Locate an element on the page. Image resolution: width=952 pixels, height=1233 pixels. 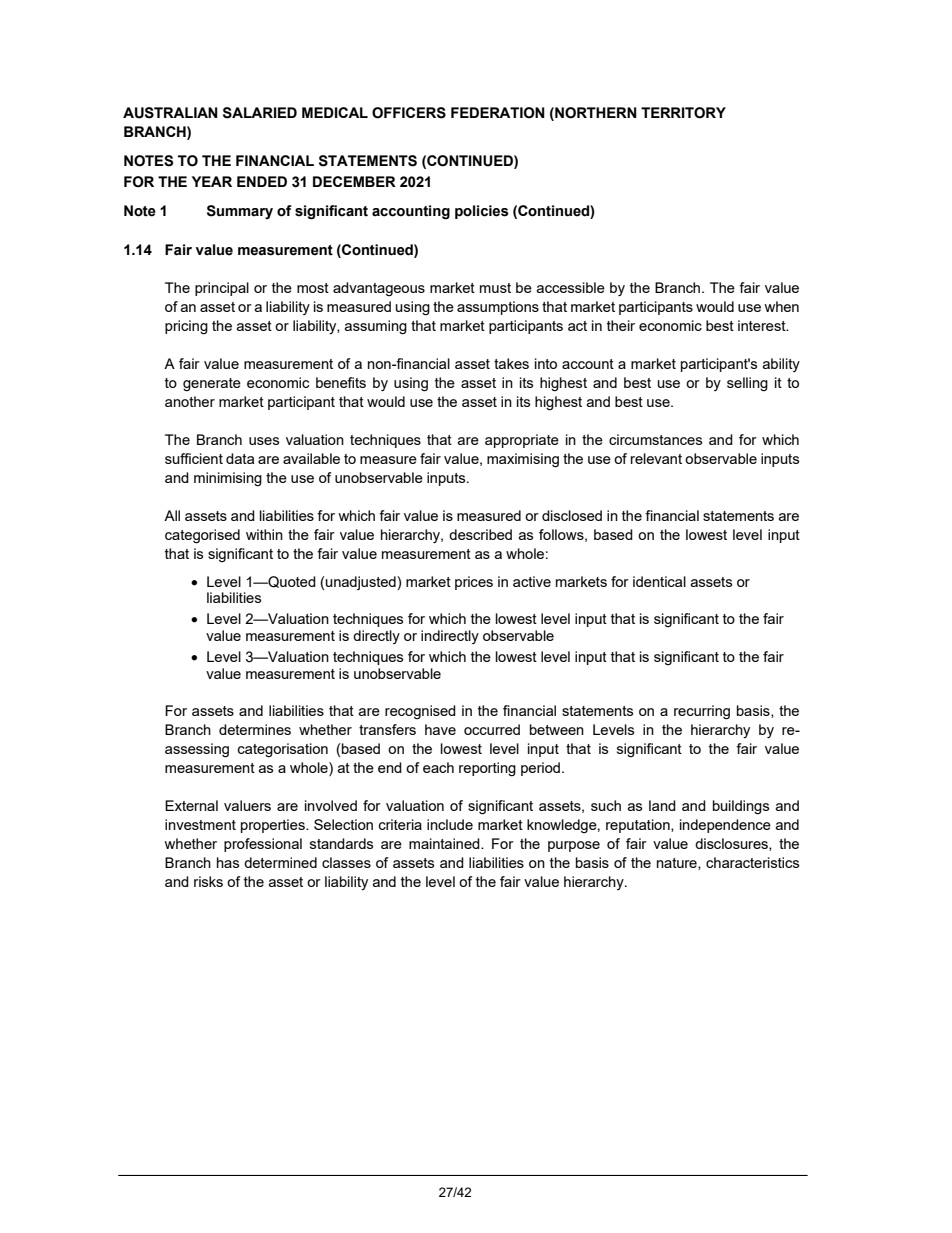
uses is located at coordinates (264, 441).
